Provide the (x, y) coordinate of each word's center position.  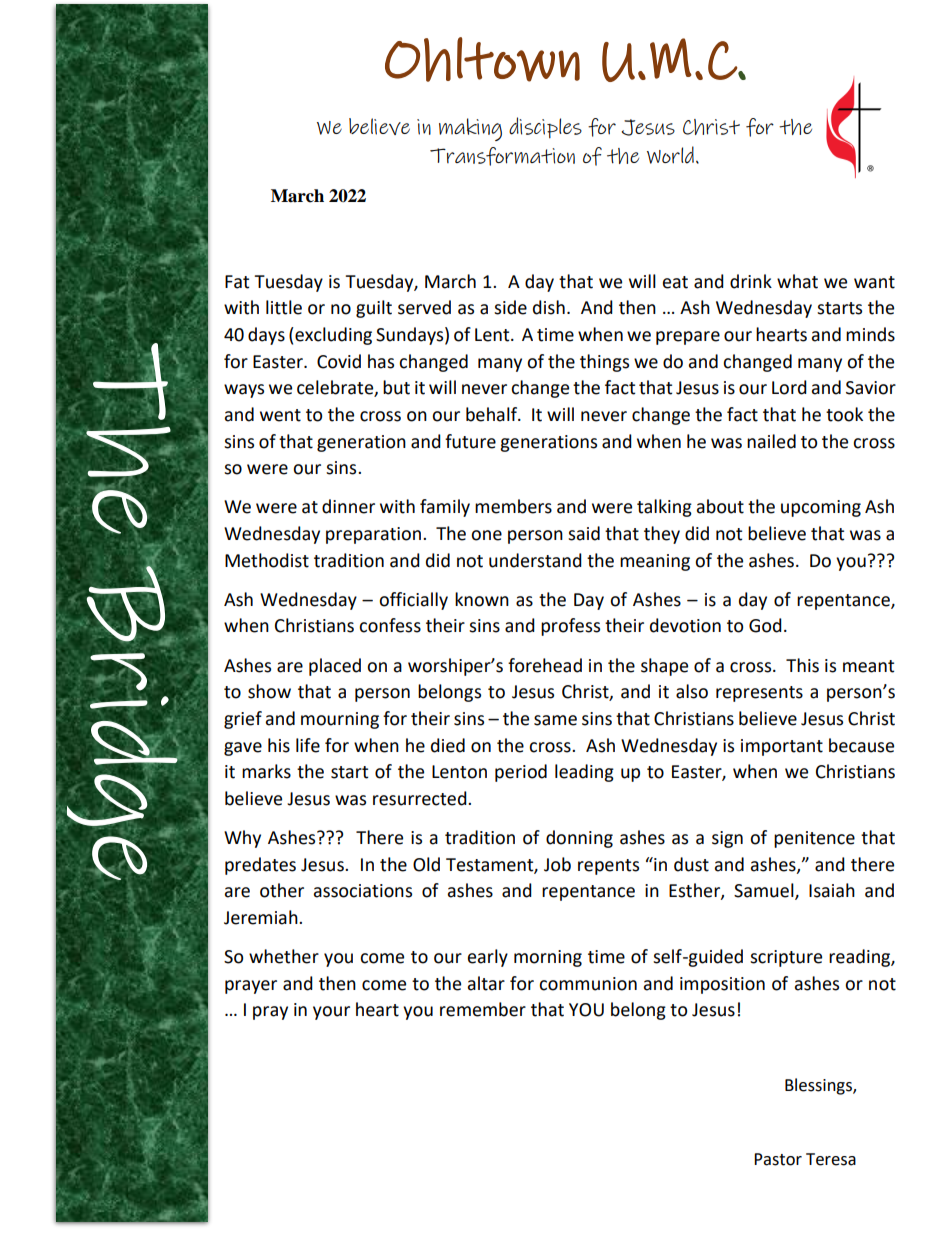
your (331, 1013)
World (670, 155)
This (802, 665)
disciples (545, 128)
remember (483, 1009)
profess (570, 627)
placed (335, 667)
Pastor (778, 1159)
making (470, 129)
